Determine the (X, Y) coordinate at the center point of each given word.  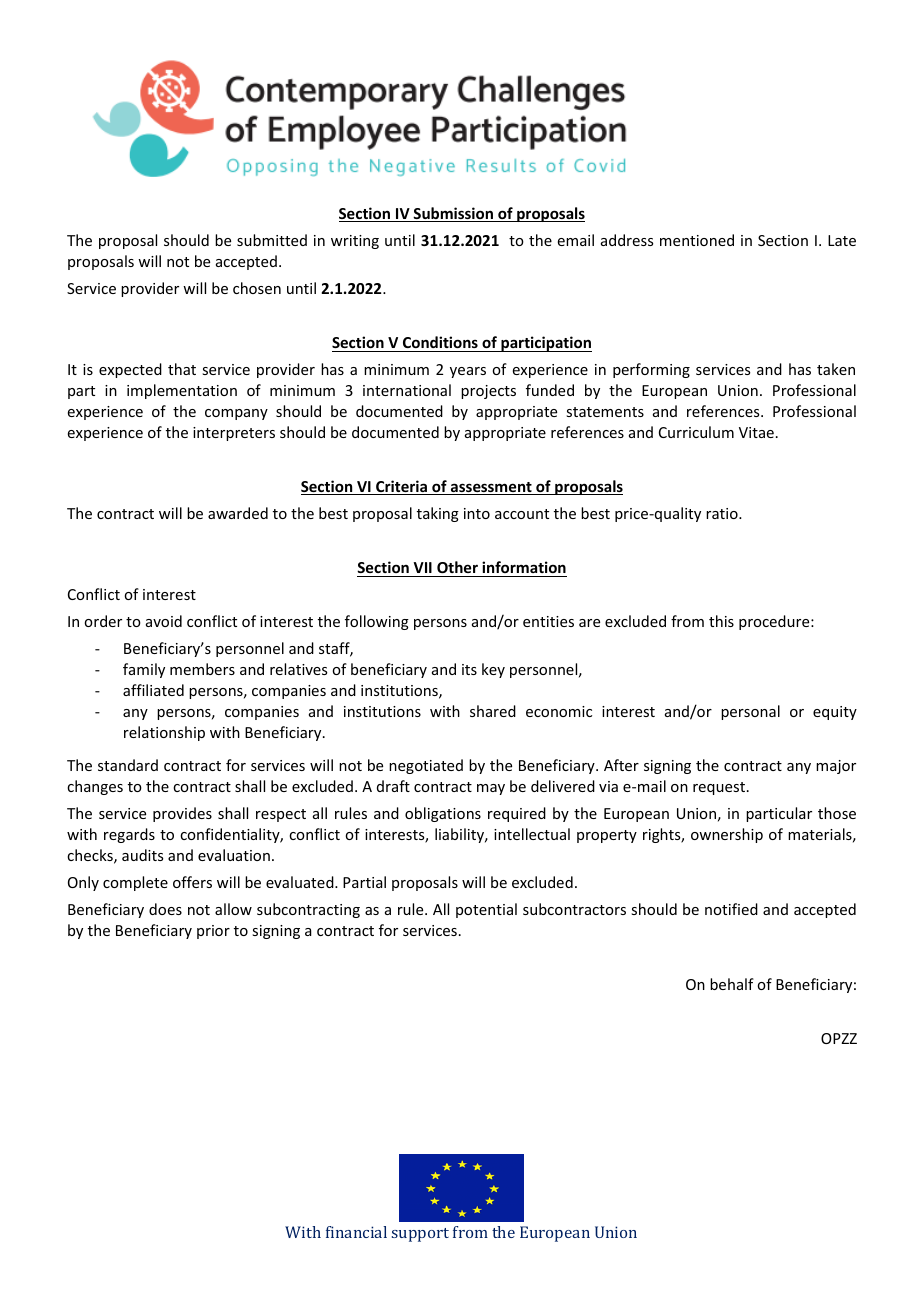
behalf (732, 984)
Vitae (756, 432)
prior (213, 932)
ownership (727, 835)
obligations (443, 814)
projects (488, 392)
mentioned (697, 240)
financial (356, 1232)
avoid (164, 621)
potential (486, 910)
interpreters (234, 434)
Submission (453, 214)
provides (182, 814)
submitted (272, 240)
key (493, 670)
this (721, 621)
